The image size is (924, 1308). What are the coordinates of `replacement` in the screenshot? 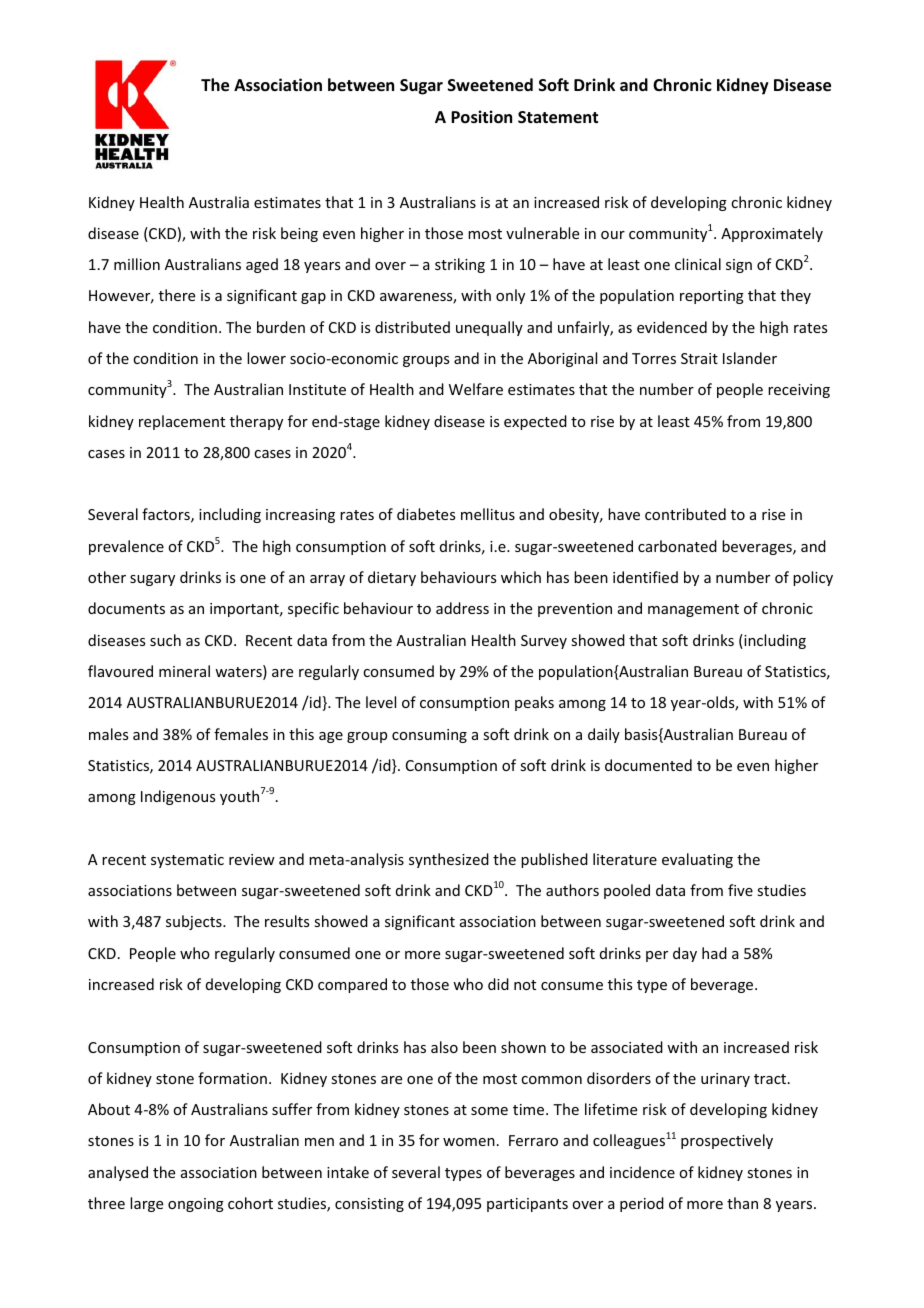 It's located at (182, 422).
